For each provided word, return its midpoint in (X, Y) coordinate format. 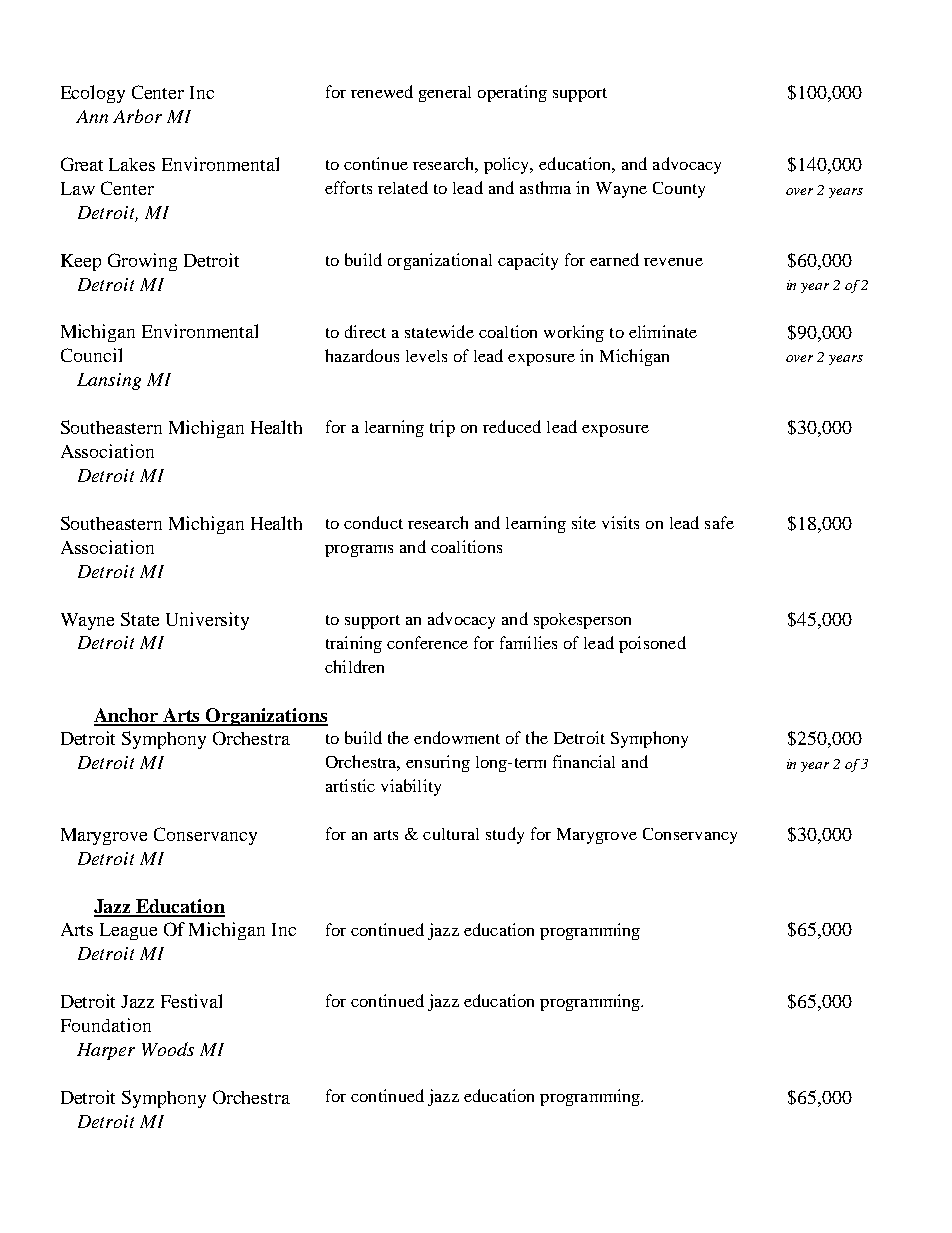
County (679, 190)
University (207, 621)
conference (427, 642)
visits (620, 522)
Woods (168, 1049)
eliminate (663, 331)
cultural (451, 834)
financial (584, 761)
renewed (382, 91)
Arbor (137, 116)
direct (365, 331)
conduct (373, 522)
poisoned (652, 644)
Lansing (109, 381)
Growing (142, 262)
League (128, 931)
